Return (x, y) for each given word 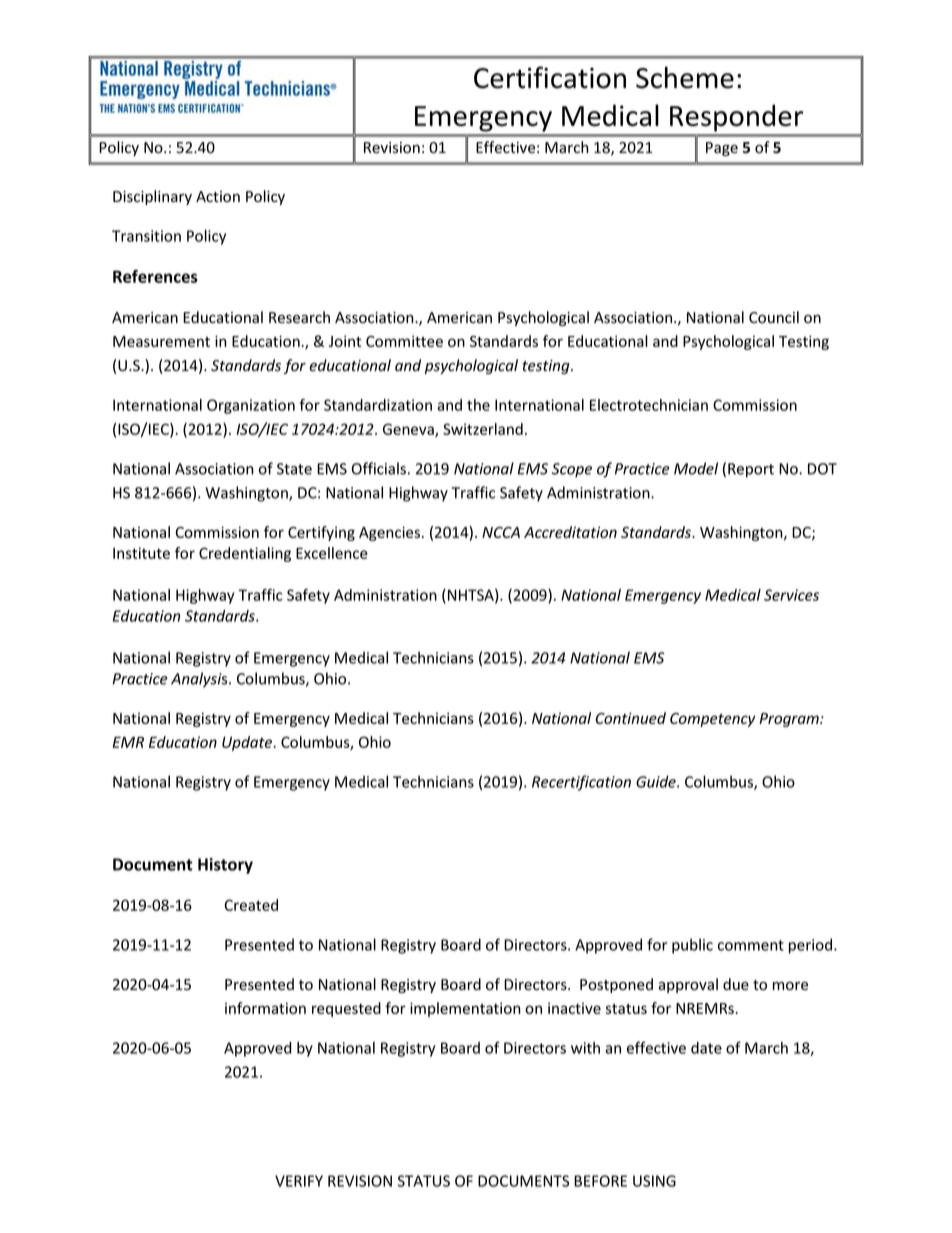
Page (722, 149)
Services (791, 595)
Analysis (200, 680)
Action (218, 196)
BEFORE (600, 1181)
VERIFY (299, 1181)
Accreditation (570, 532)
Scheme (685, 77)
